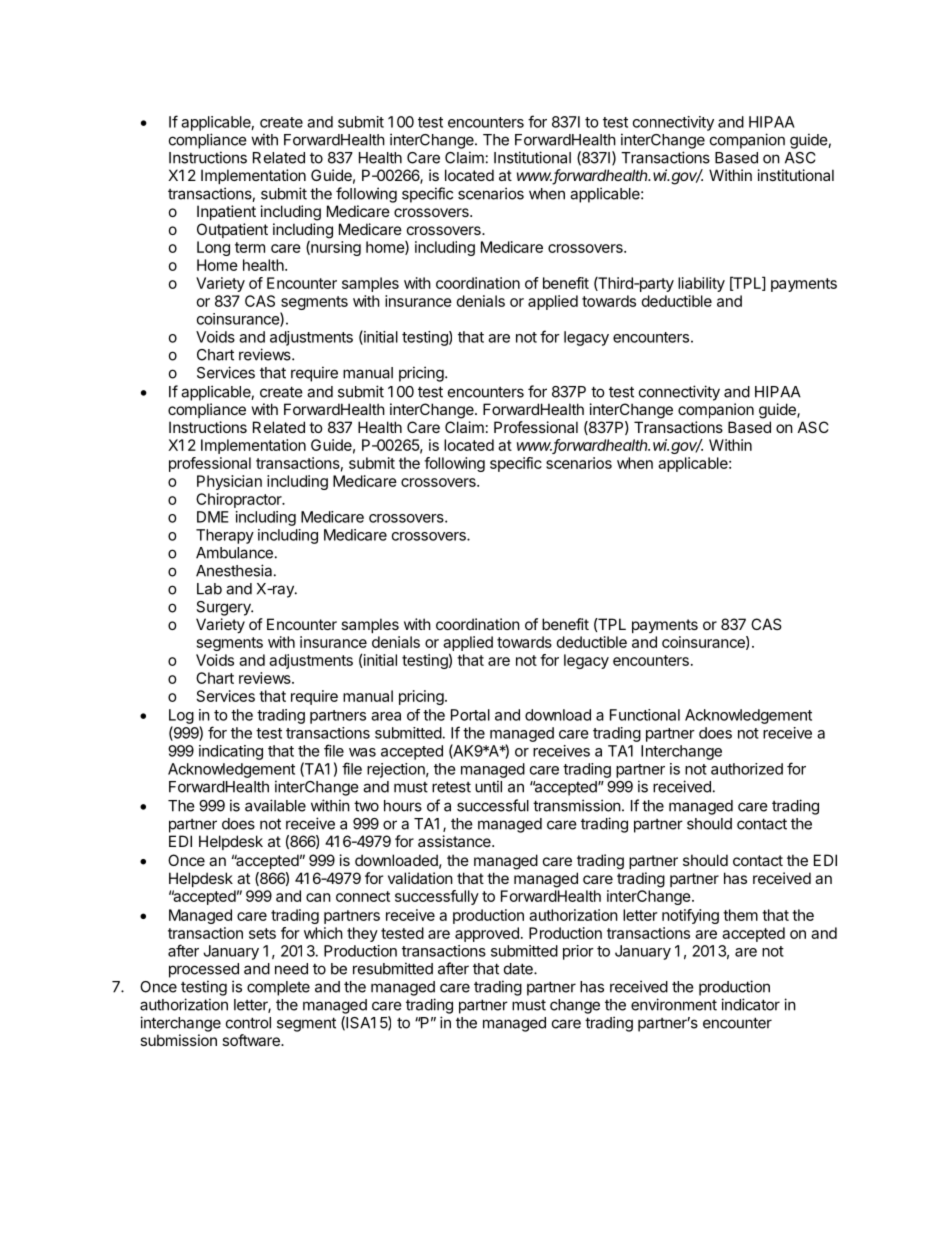 The width and height of the screenshot is (952, 1233). I want to click on term, so click(250, 247).
